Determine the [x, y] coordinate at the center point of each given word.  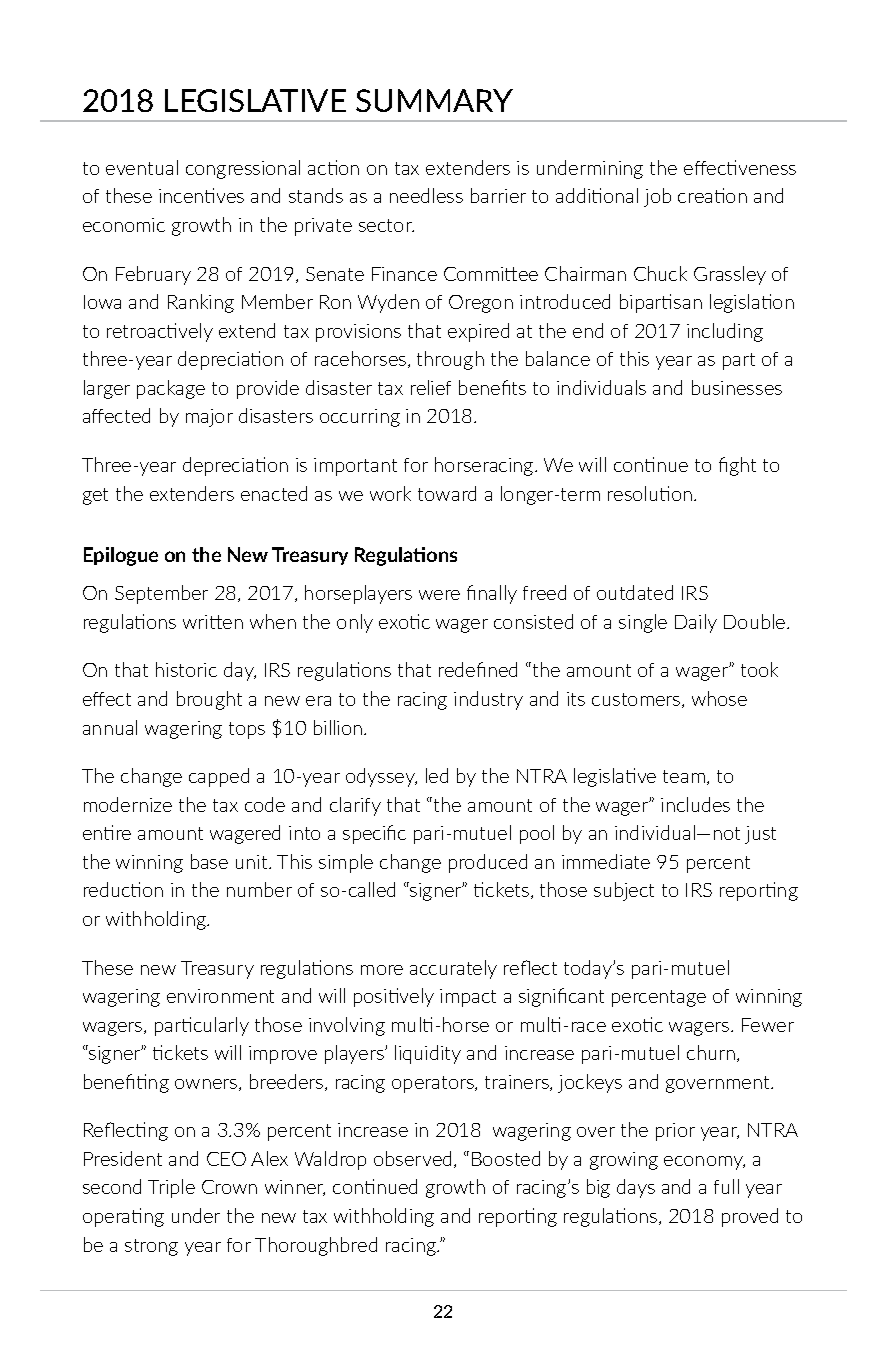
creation [712, 195]
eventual [142, 167]
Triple [171, 1188]
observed [412, 1158]
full [726, 1186]
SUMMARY [434, 100]
